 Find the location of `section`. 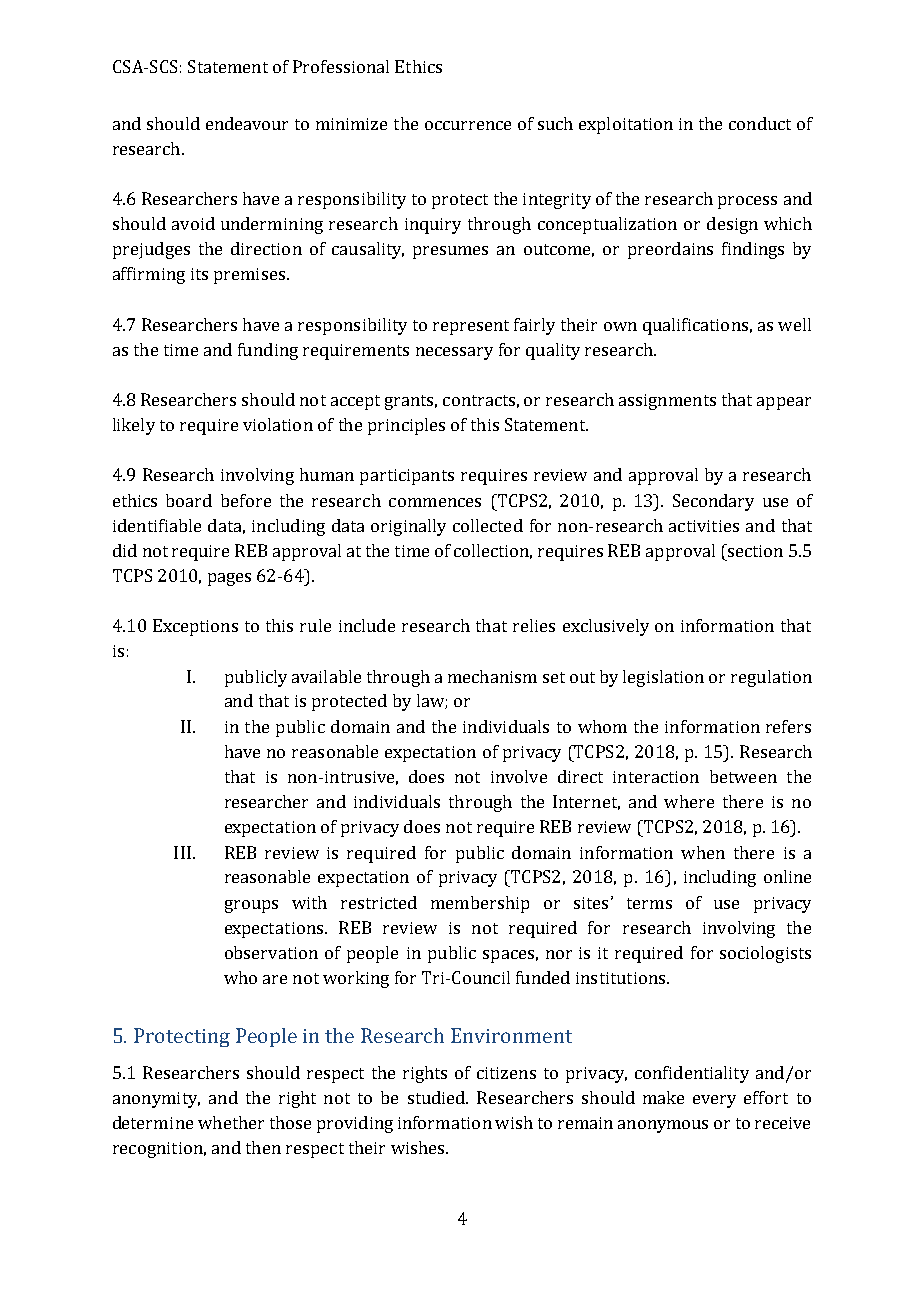

section is located at coordinates (754, 550).
